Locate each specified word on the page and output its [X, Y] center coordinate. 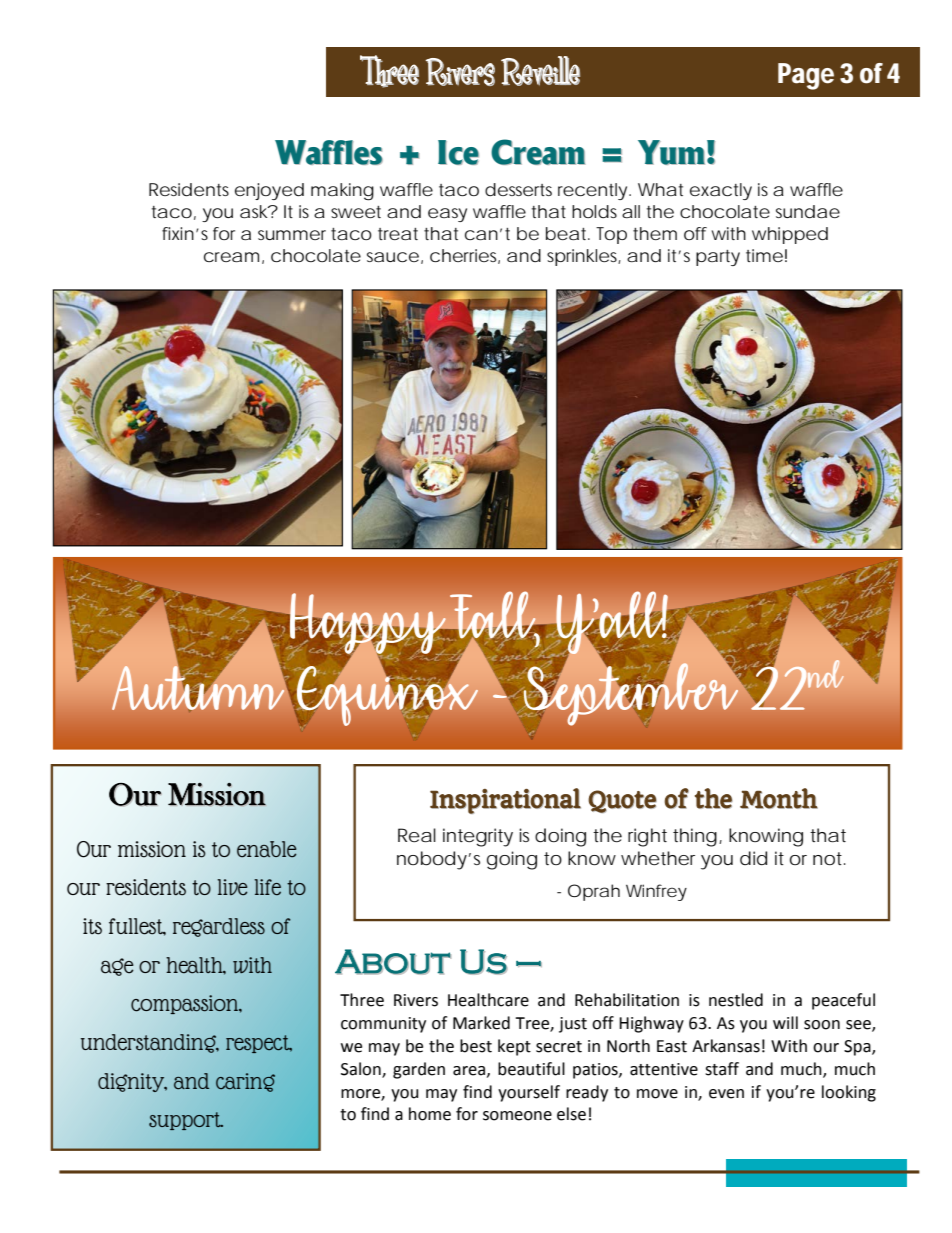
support [186, 1121]
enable [267, 849]
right [647, 837]
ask [254, 211]
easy [447, 215]
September [632, 693]
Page [806, 76]
